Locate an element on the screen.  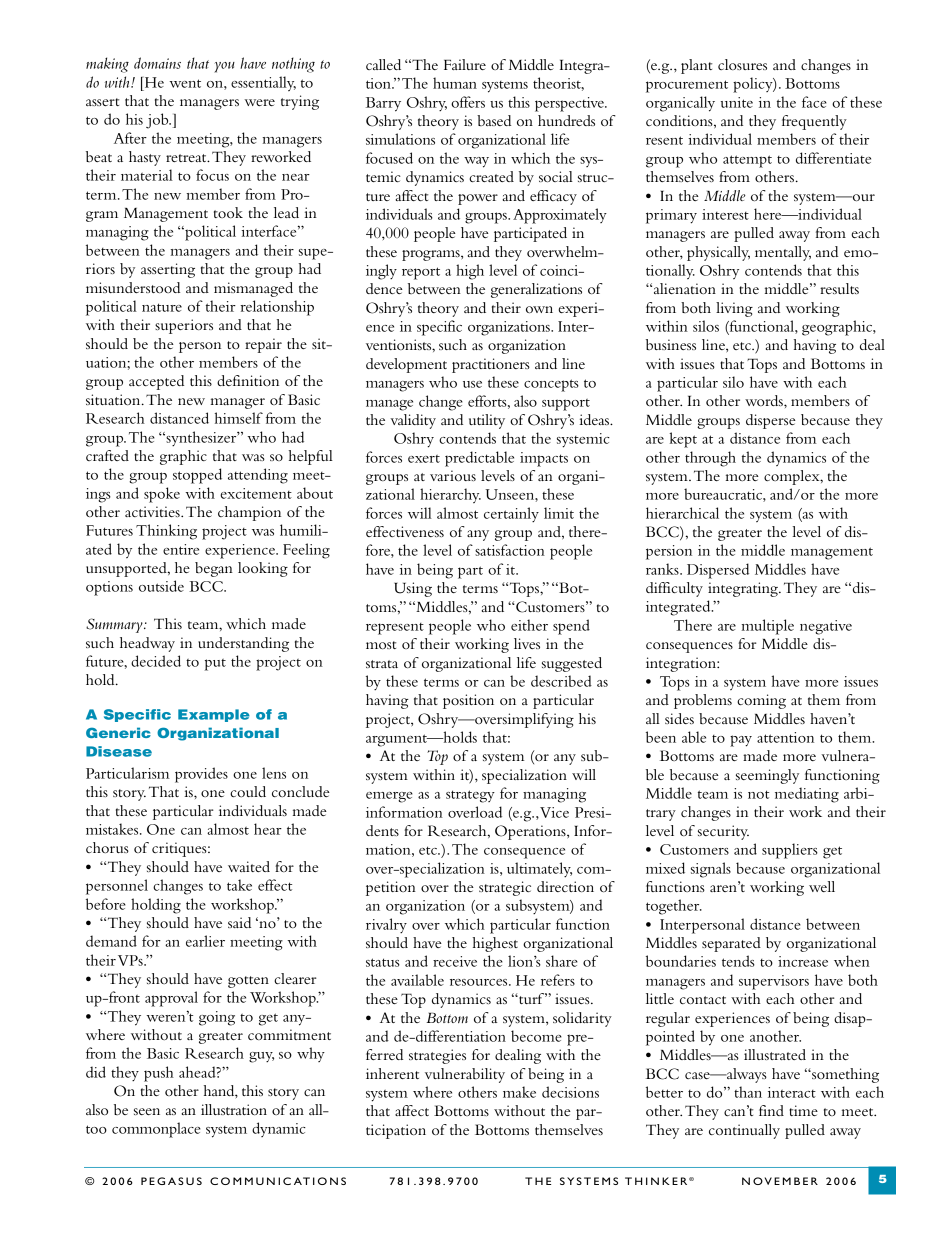
make is located at coordinates (519, 1092).
